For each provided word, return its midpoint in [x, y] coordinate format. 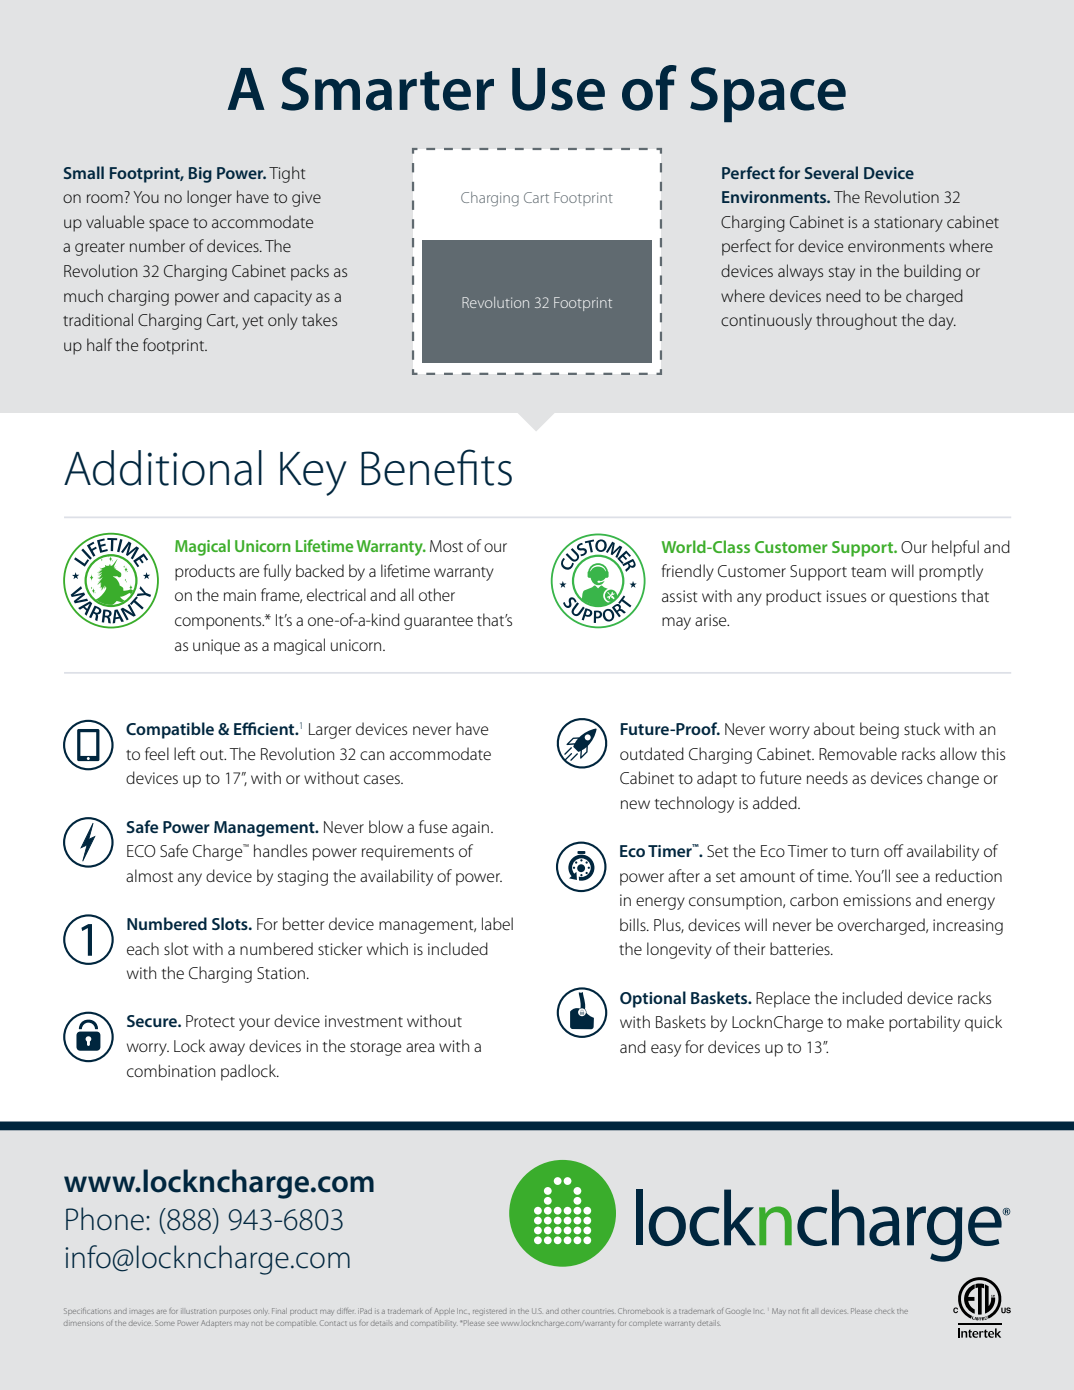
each [143, 948]
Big [200, 175]
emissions [877, 900]
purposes [235, 1312]
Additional [163, 468]
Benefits [436, 467]
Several [831, 172]
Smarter [387, 89]
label [497, 923]
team [868, 572]
